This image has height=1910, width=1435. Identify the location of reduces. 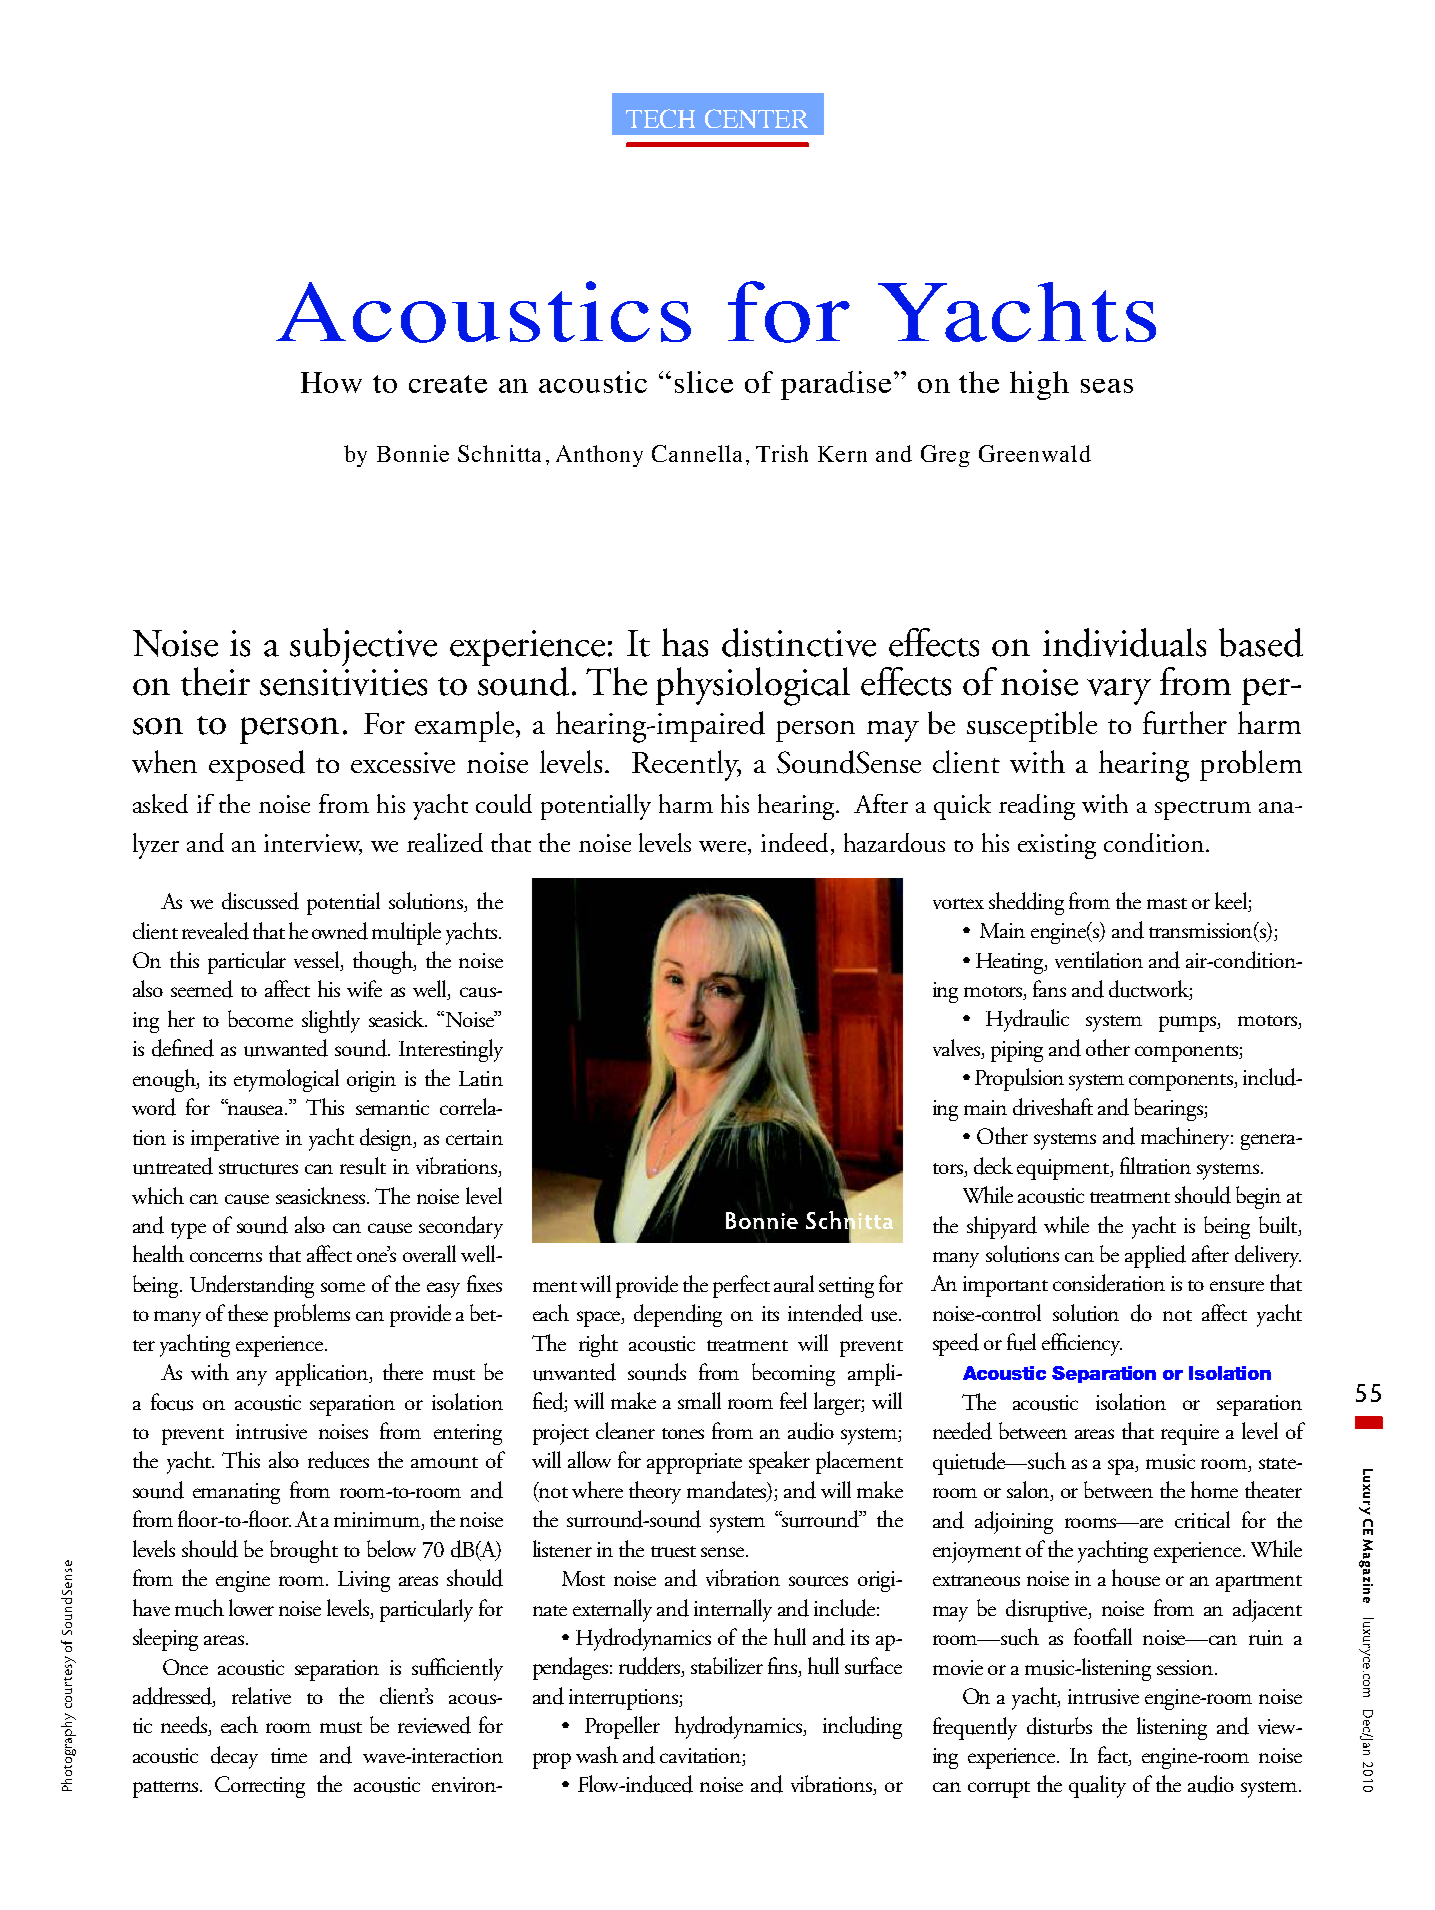
(338, 1460).
